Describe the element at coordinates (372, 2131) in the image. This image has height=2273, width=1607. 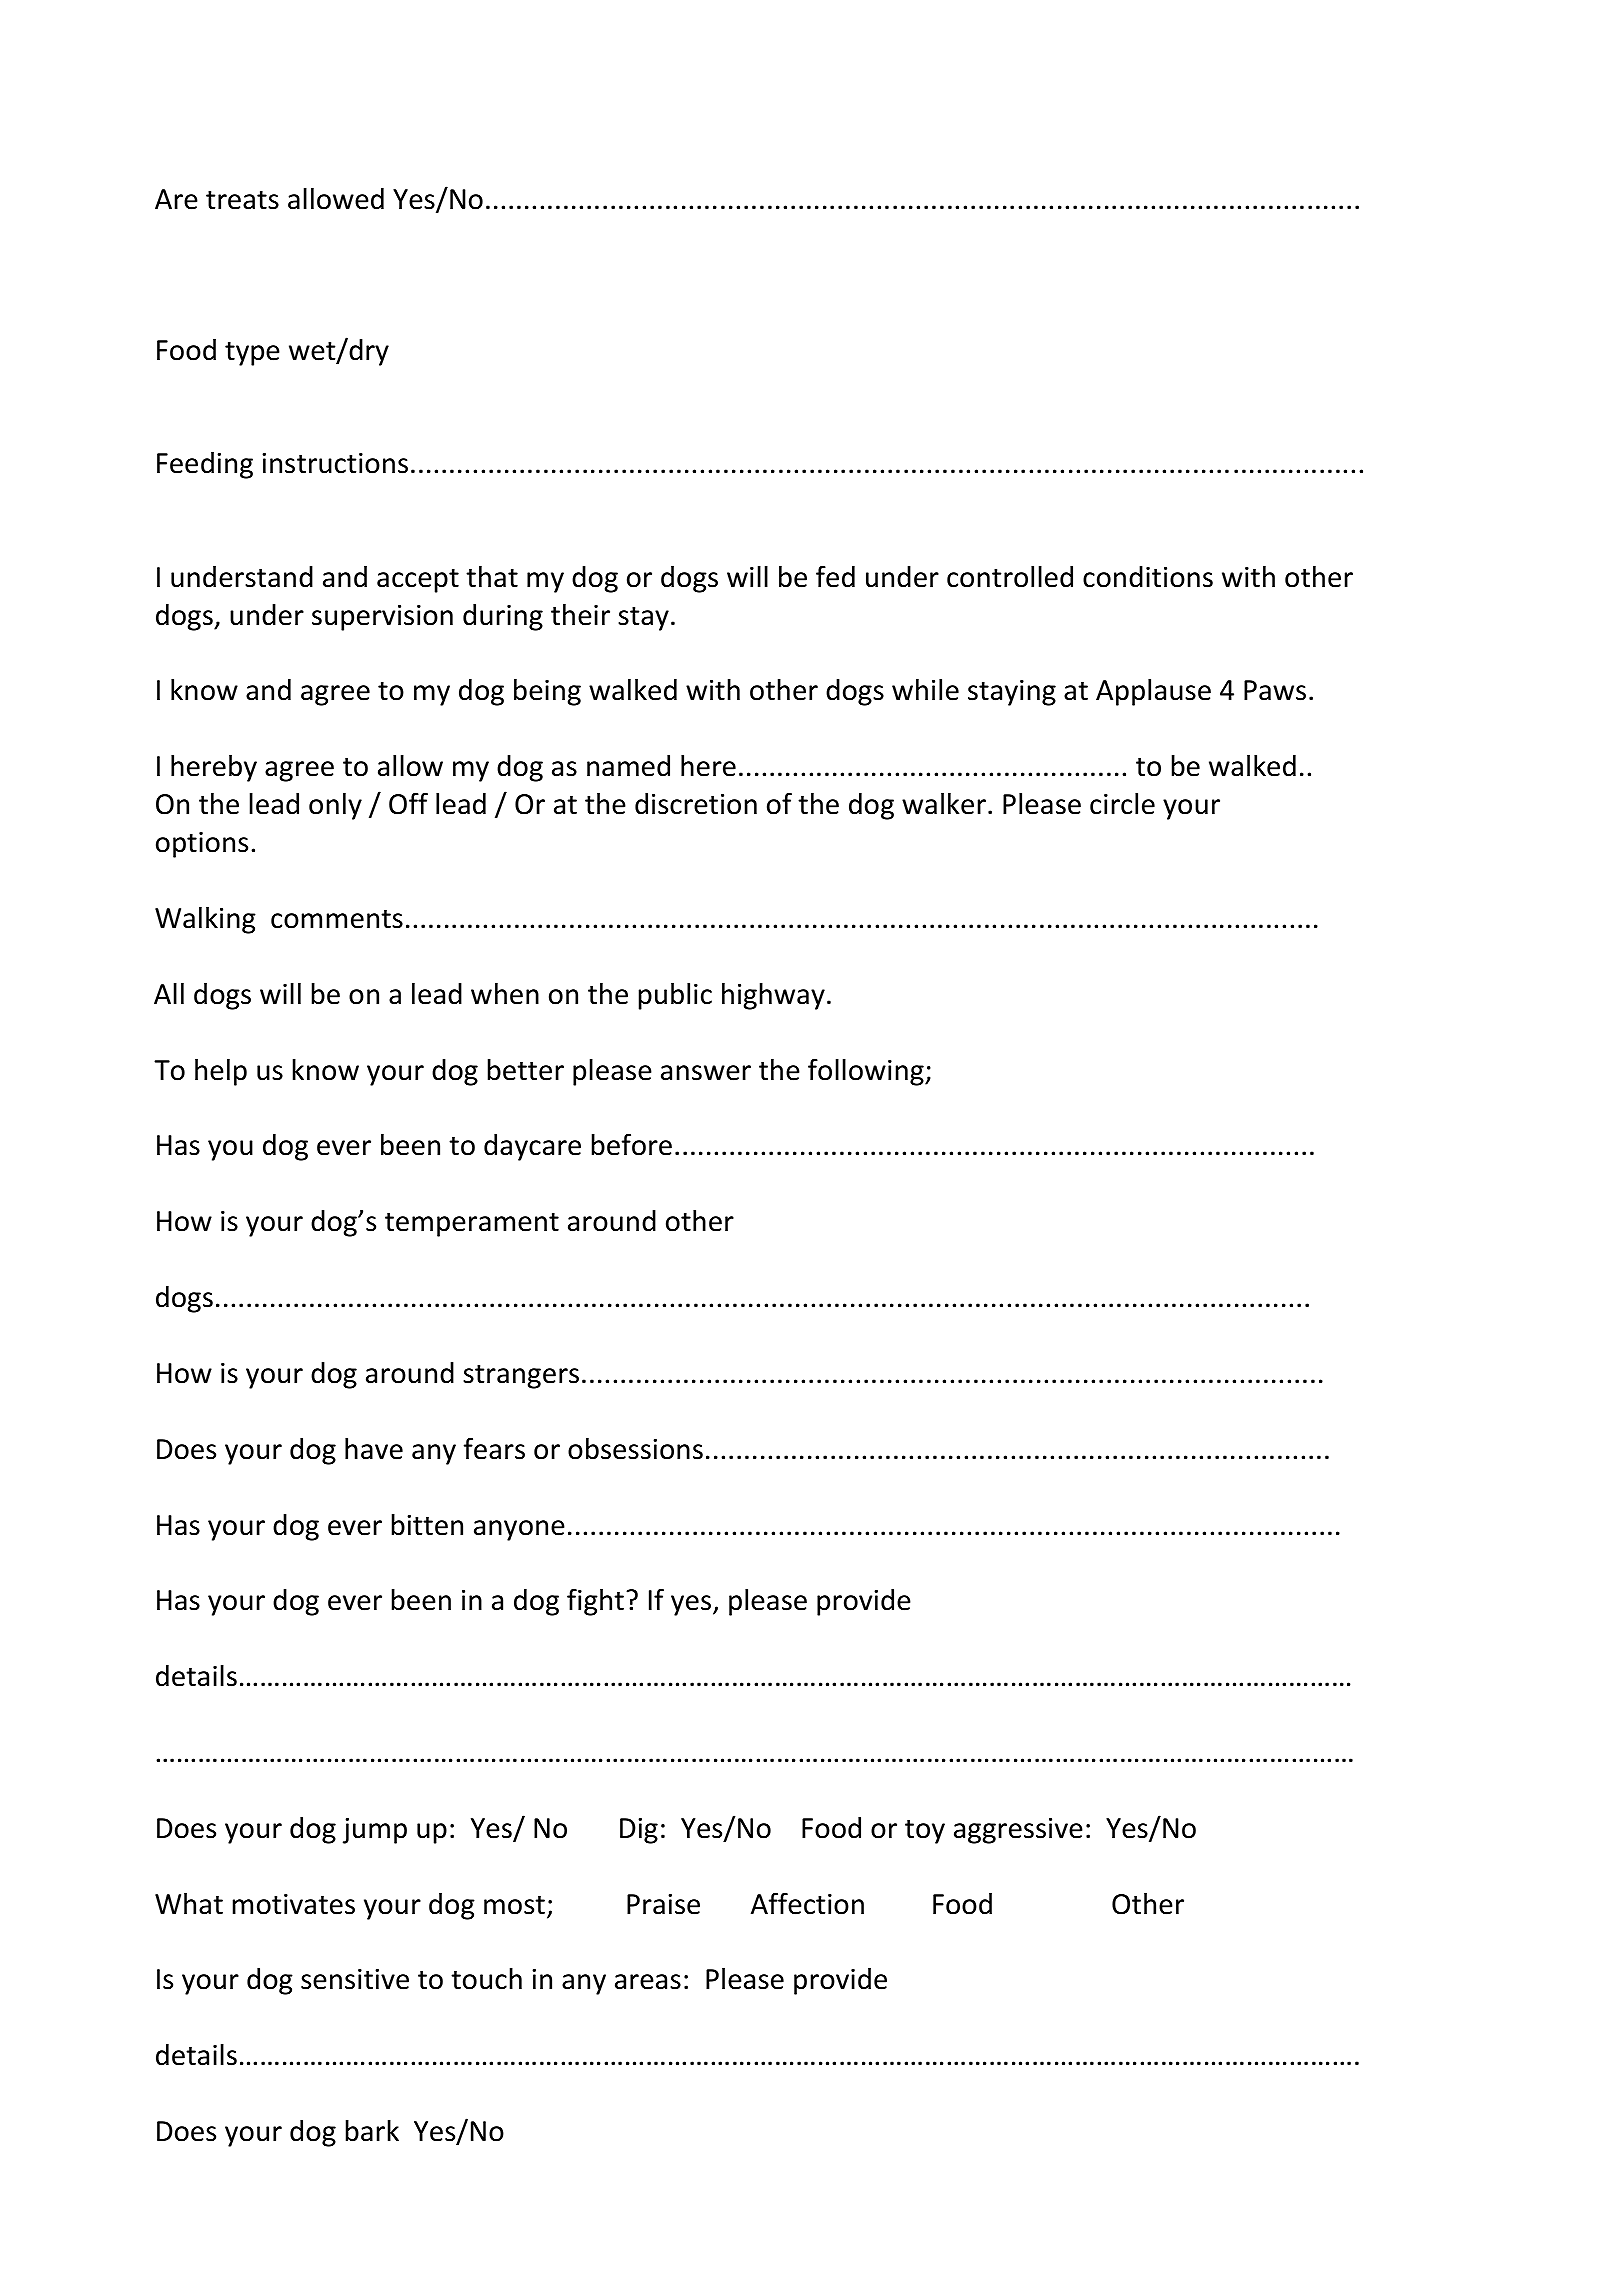
I see `bark` at that location.
